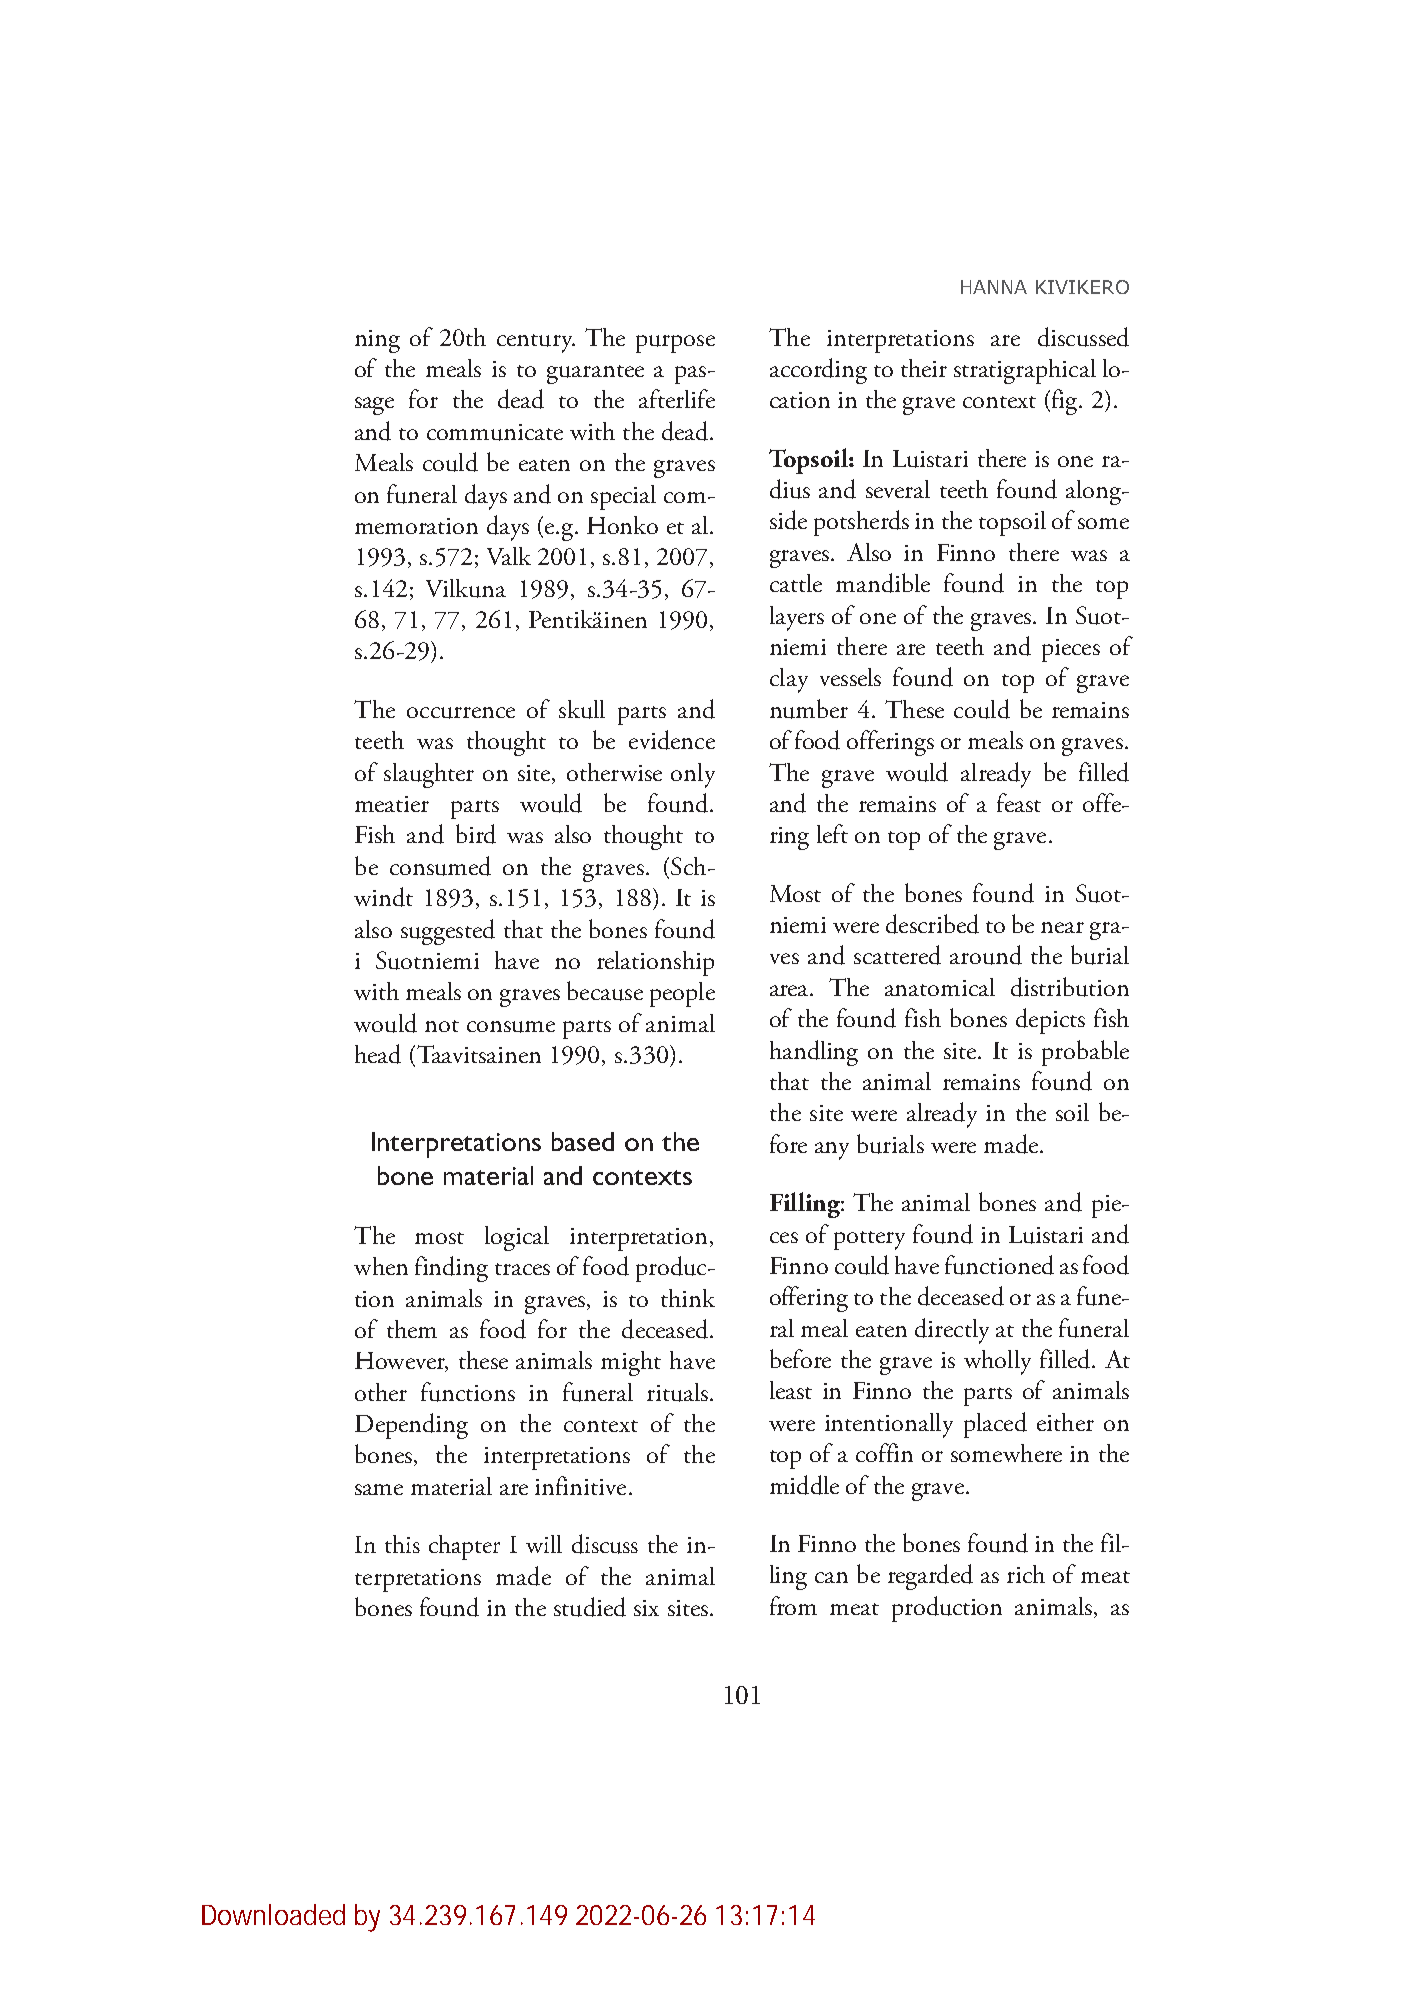 The height and width of the screenshot is (2002, 1415). I want to click on ning, so click(377, 341).
